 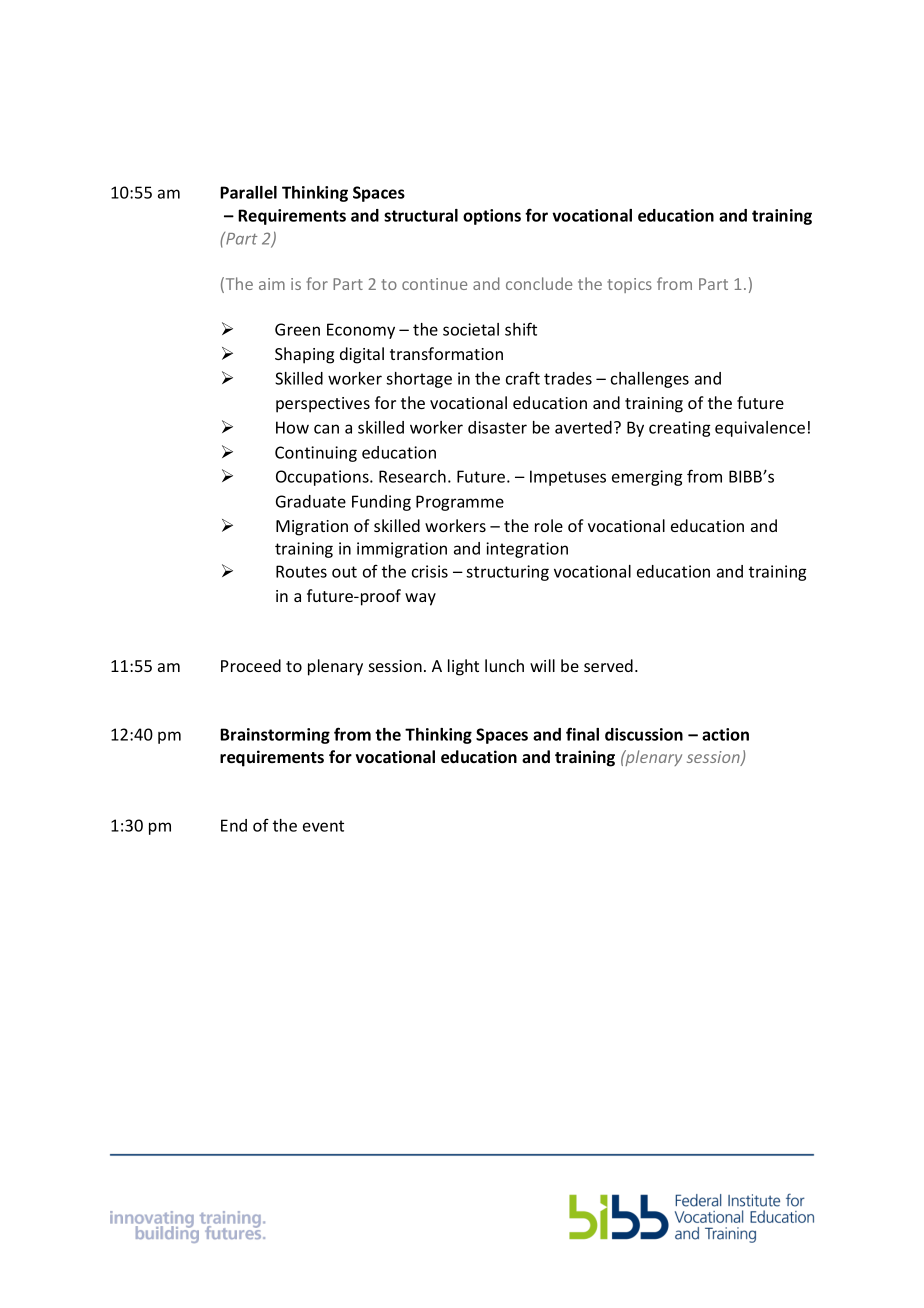 What do you see at coordinates (629, 285) in the image?
I see `topics` at bounding box center [629, 285].
